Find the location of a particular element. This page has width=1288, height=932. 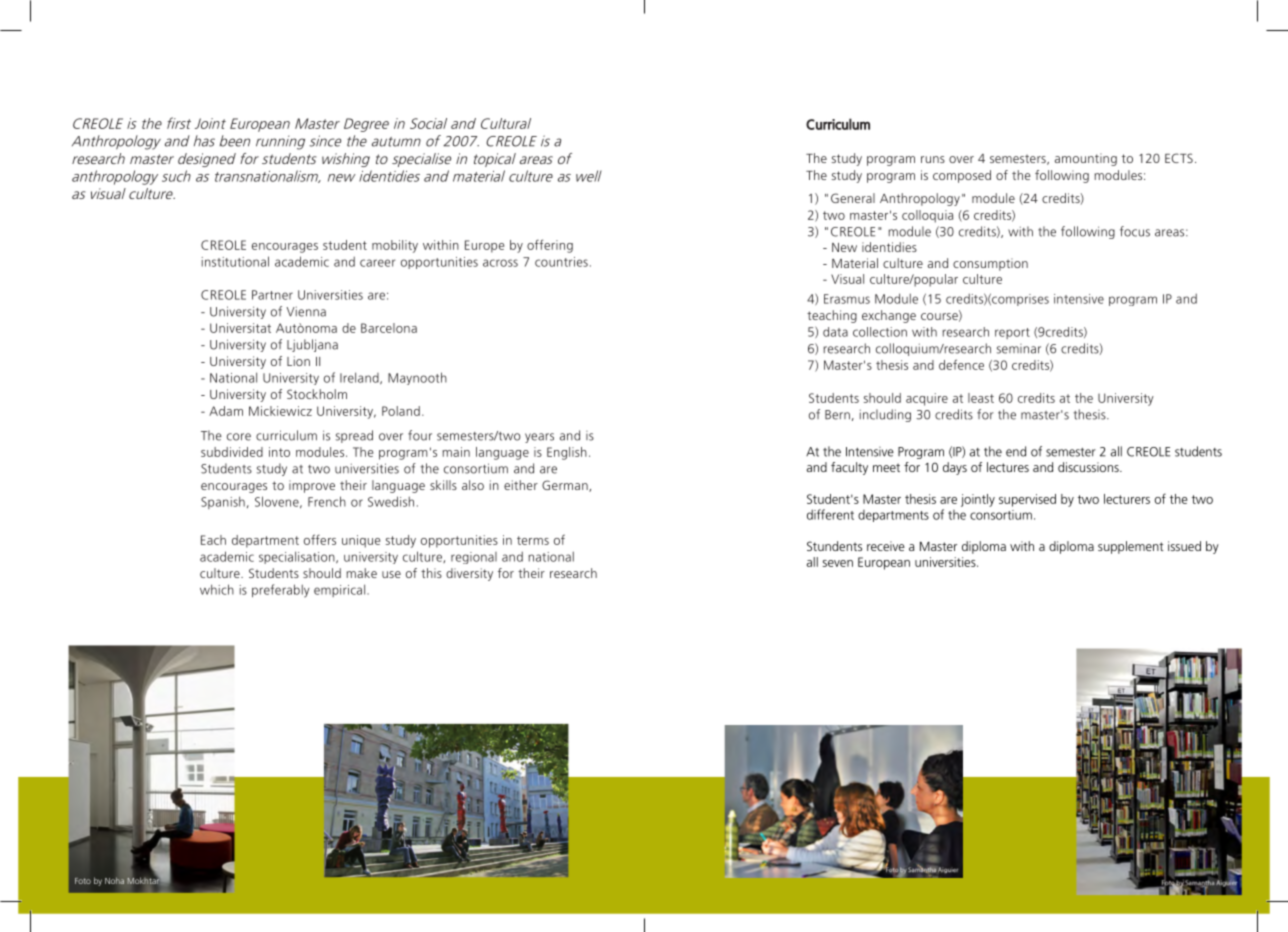

years is located at coordinates (539, 438).
